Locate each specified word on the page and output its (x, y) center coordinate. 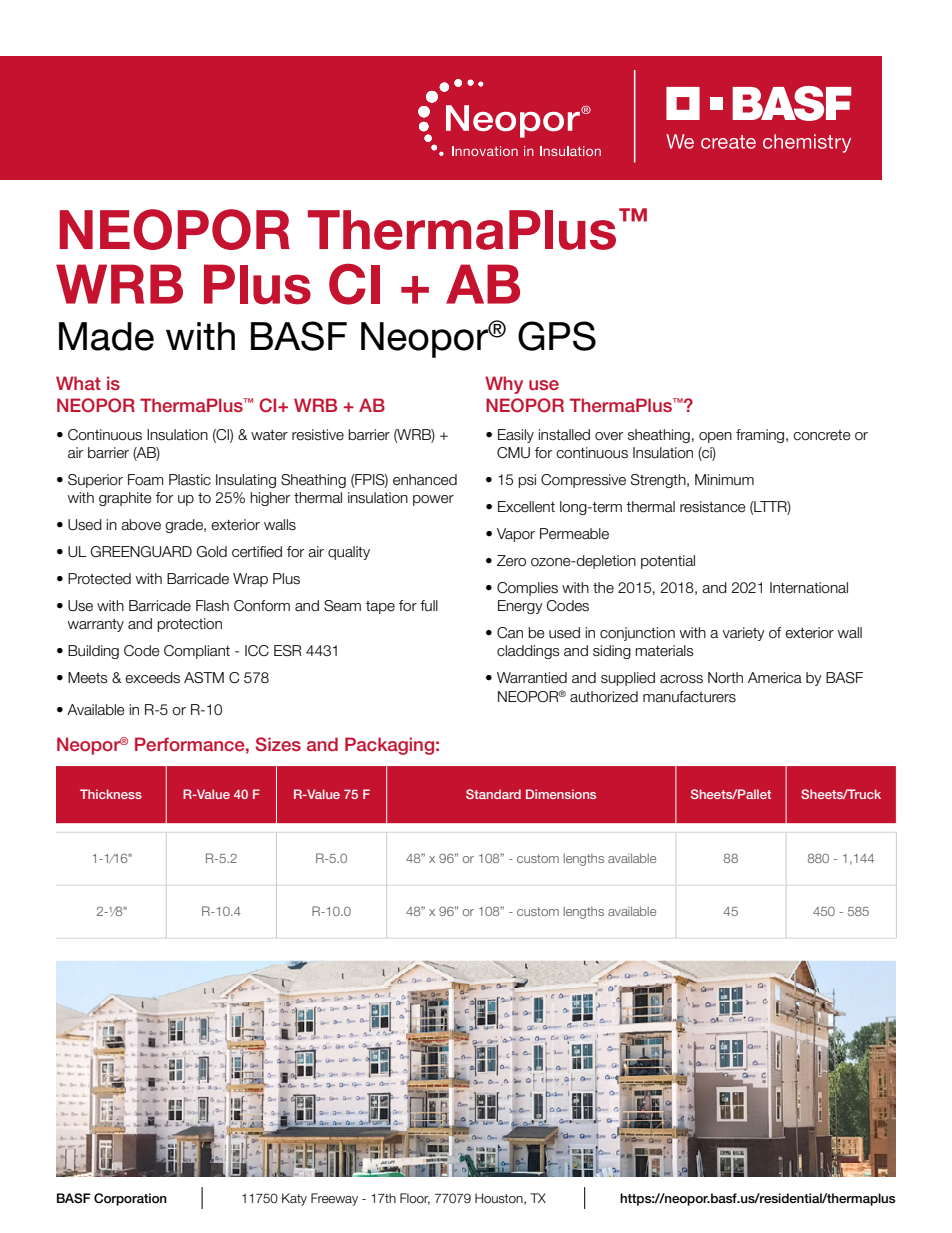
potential (668, 562)
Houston (500, 1199)
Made (106, 336)
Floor (415, 1199)
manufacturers (689, 697)
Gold (211, 552)
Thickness (111, 794)
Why (504, 385)
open (715, 437)
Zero (511, 561)
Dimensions (561, 794)
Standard (493, 794)
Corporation (130, 1199)
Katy (294, 1199)
